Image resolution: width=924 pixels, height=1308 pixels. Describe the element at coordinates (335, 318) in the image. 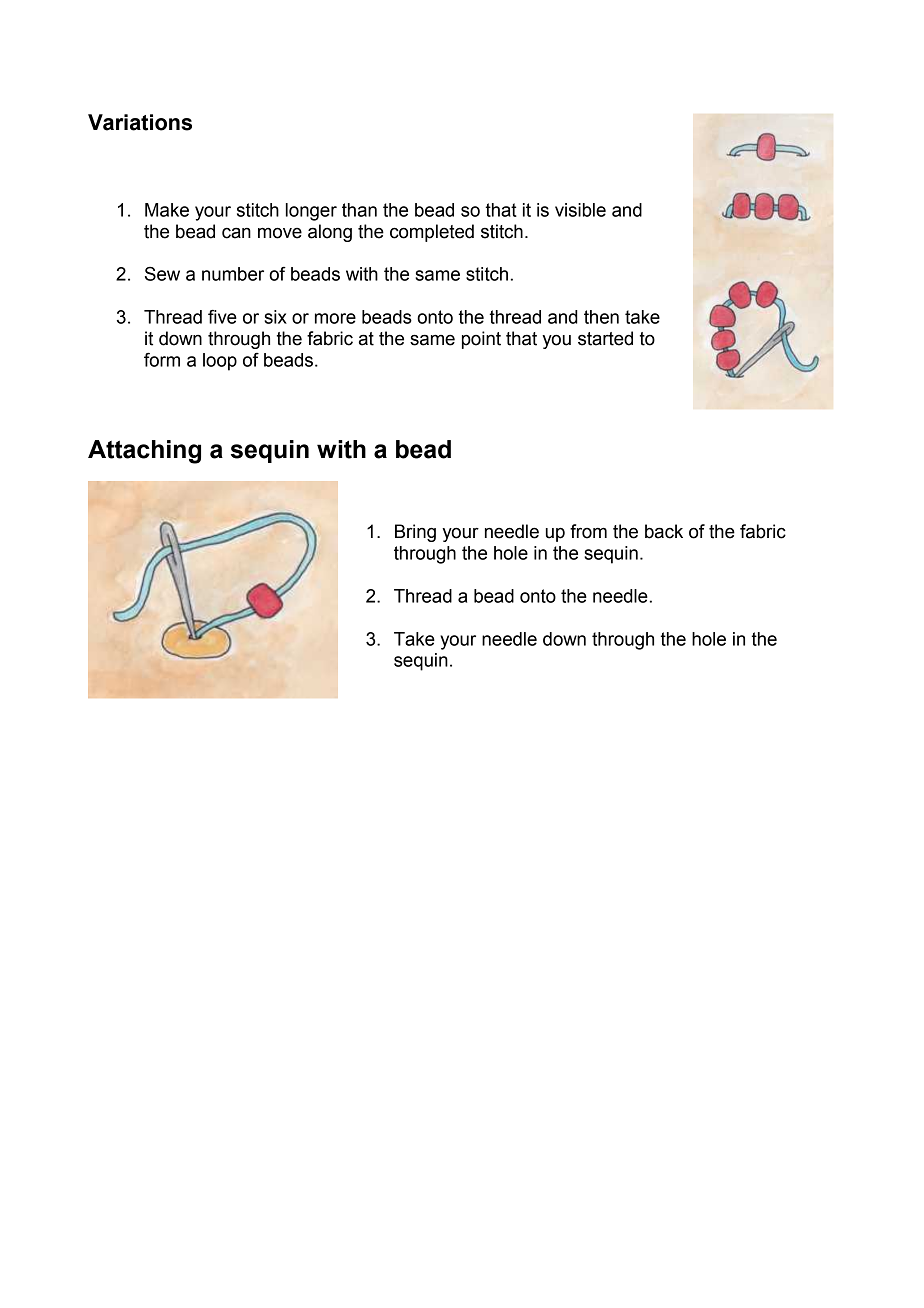

I see `more` at that location.
